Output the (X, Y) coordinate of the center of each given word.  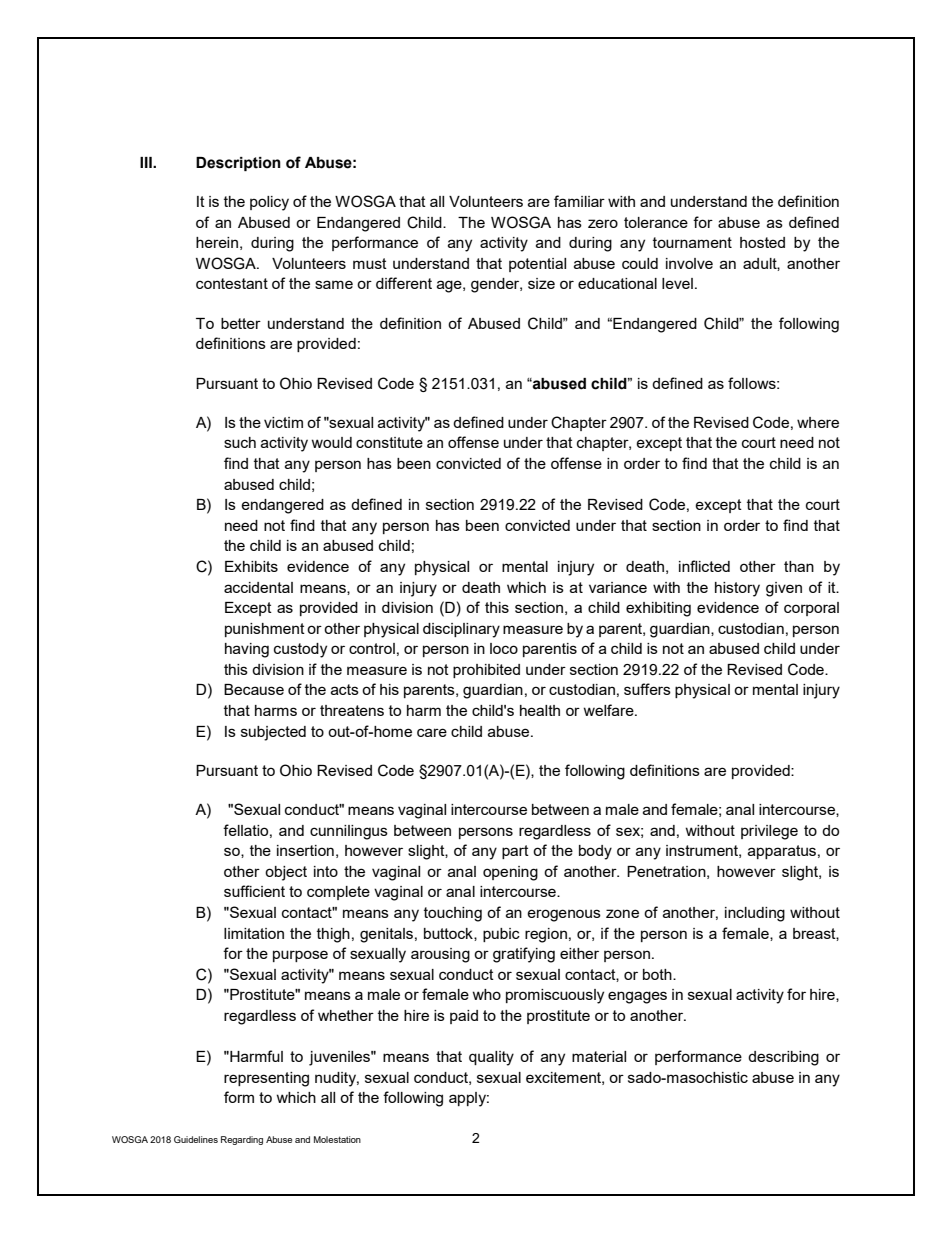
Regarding (242, 1140)
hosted (762, 242)
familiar (579, 201)
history (737, 589)
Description (238, 164)
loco (504, 648)
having (247, 650)
